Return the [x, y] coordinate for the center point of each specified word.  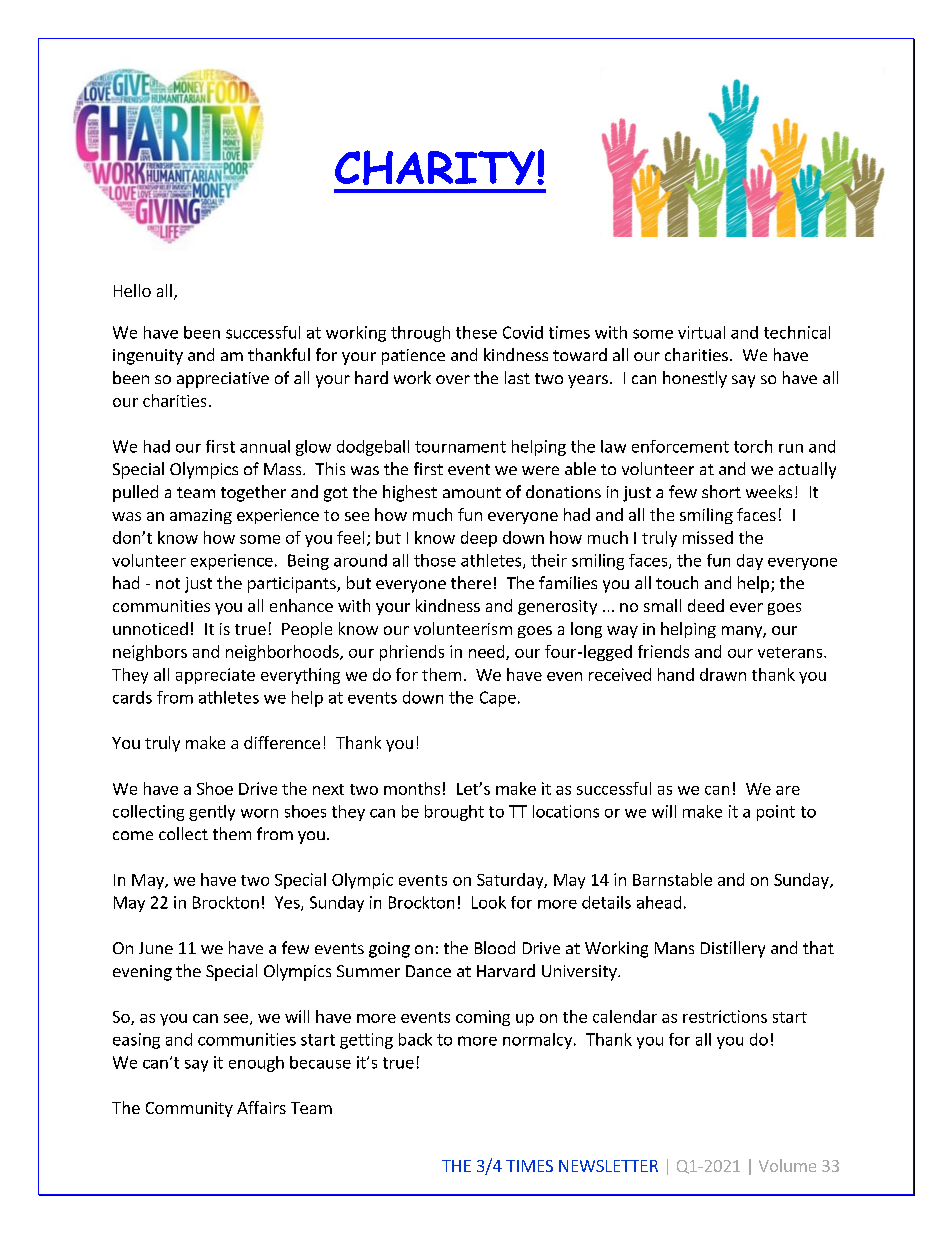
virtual [701, 332]
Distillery [733, 949]
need [488, 652]
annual [265, 446]
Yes [288, 903]
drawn [723, 674]
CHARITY [436, 167]
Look [489, 902]
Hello [132, 290]
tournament [460, 447]
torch [753, 446]
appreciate [215, 676]
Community [189, 1109]
